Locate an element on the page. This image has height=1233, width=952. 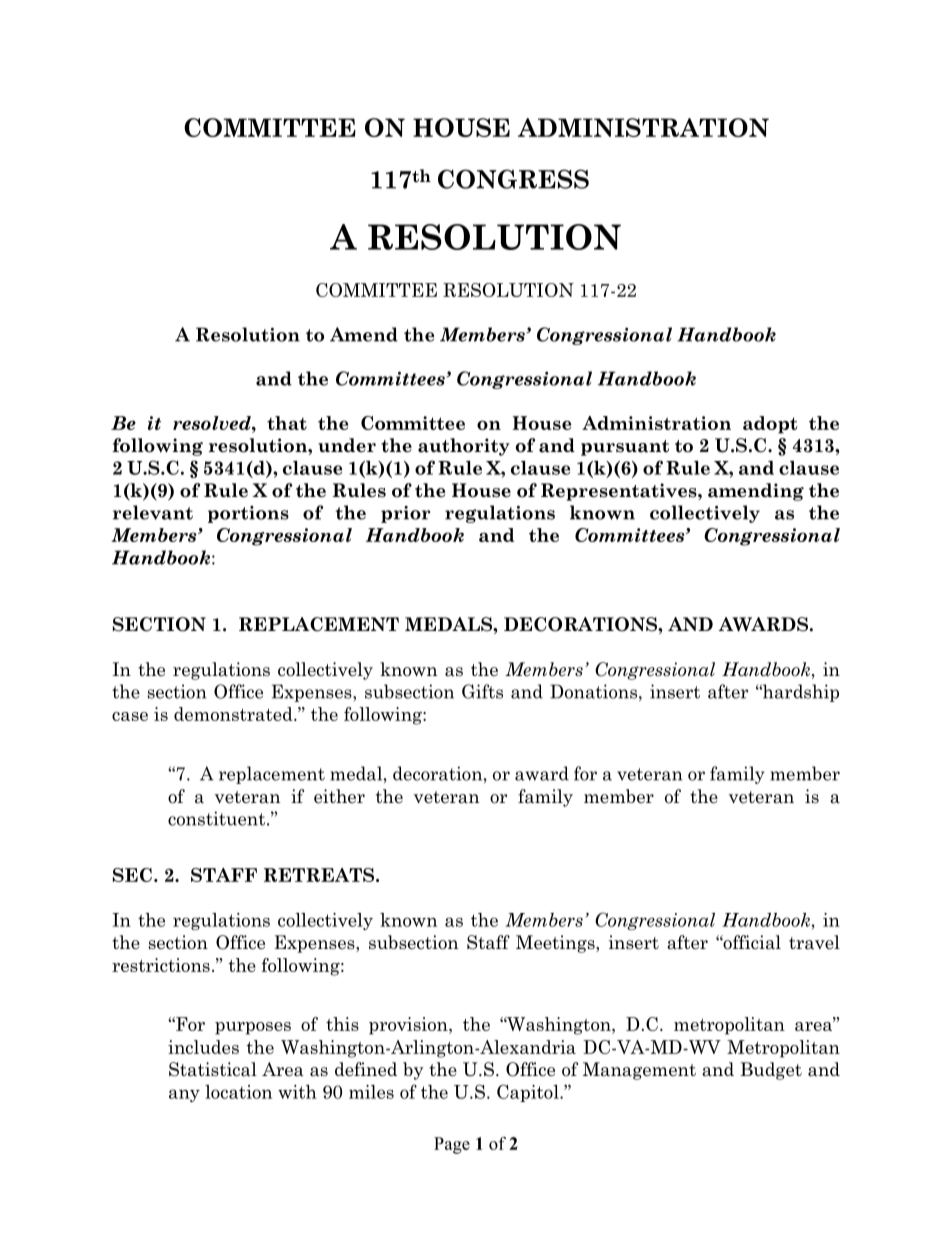
demonstrated is located at coordinates (234, 714).
